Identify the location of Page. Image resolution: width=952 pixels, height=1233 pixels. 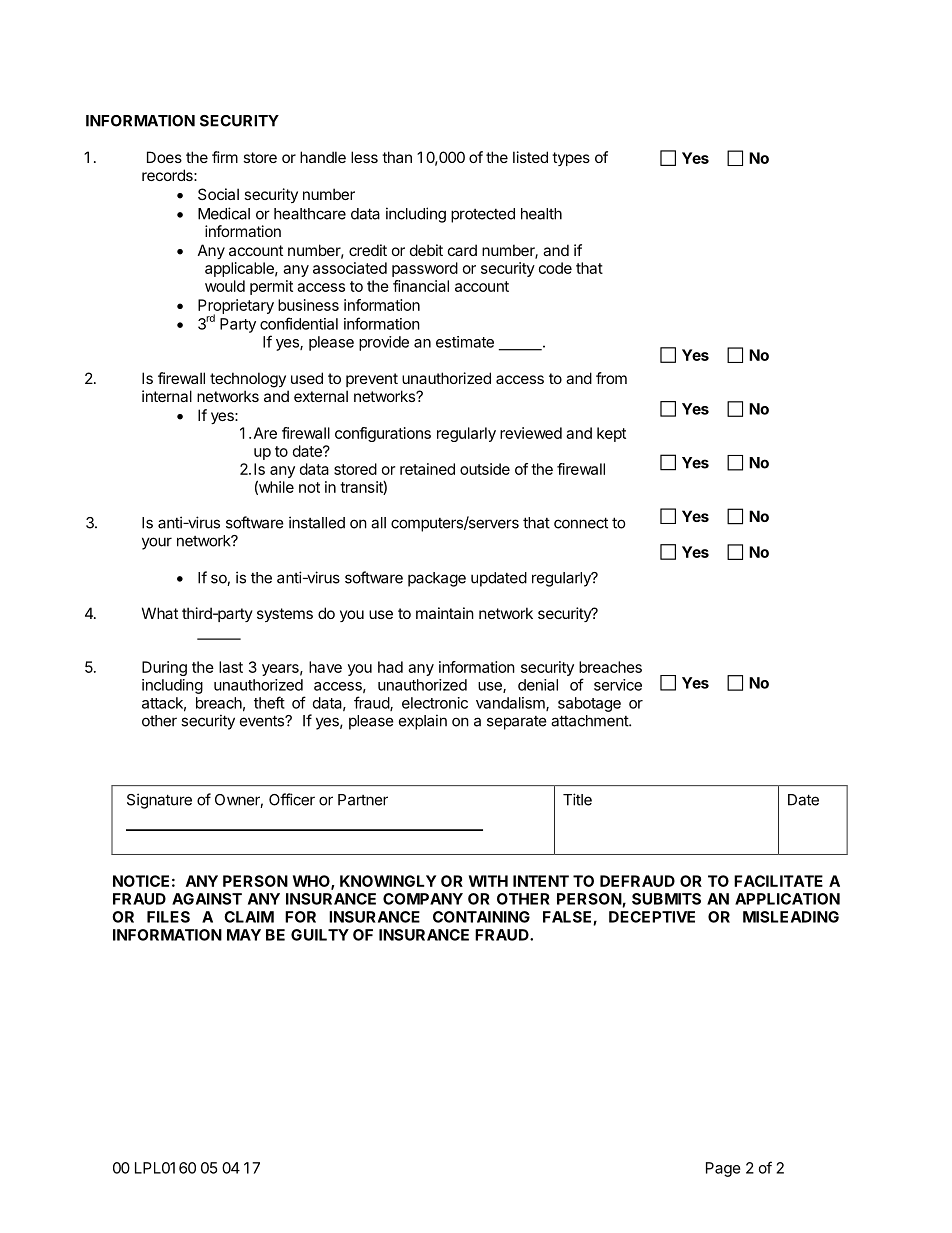
(723, 1169).
